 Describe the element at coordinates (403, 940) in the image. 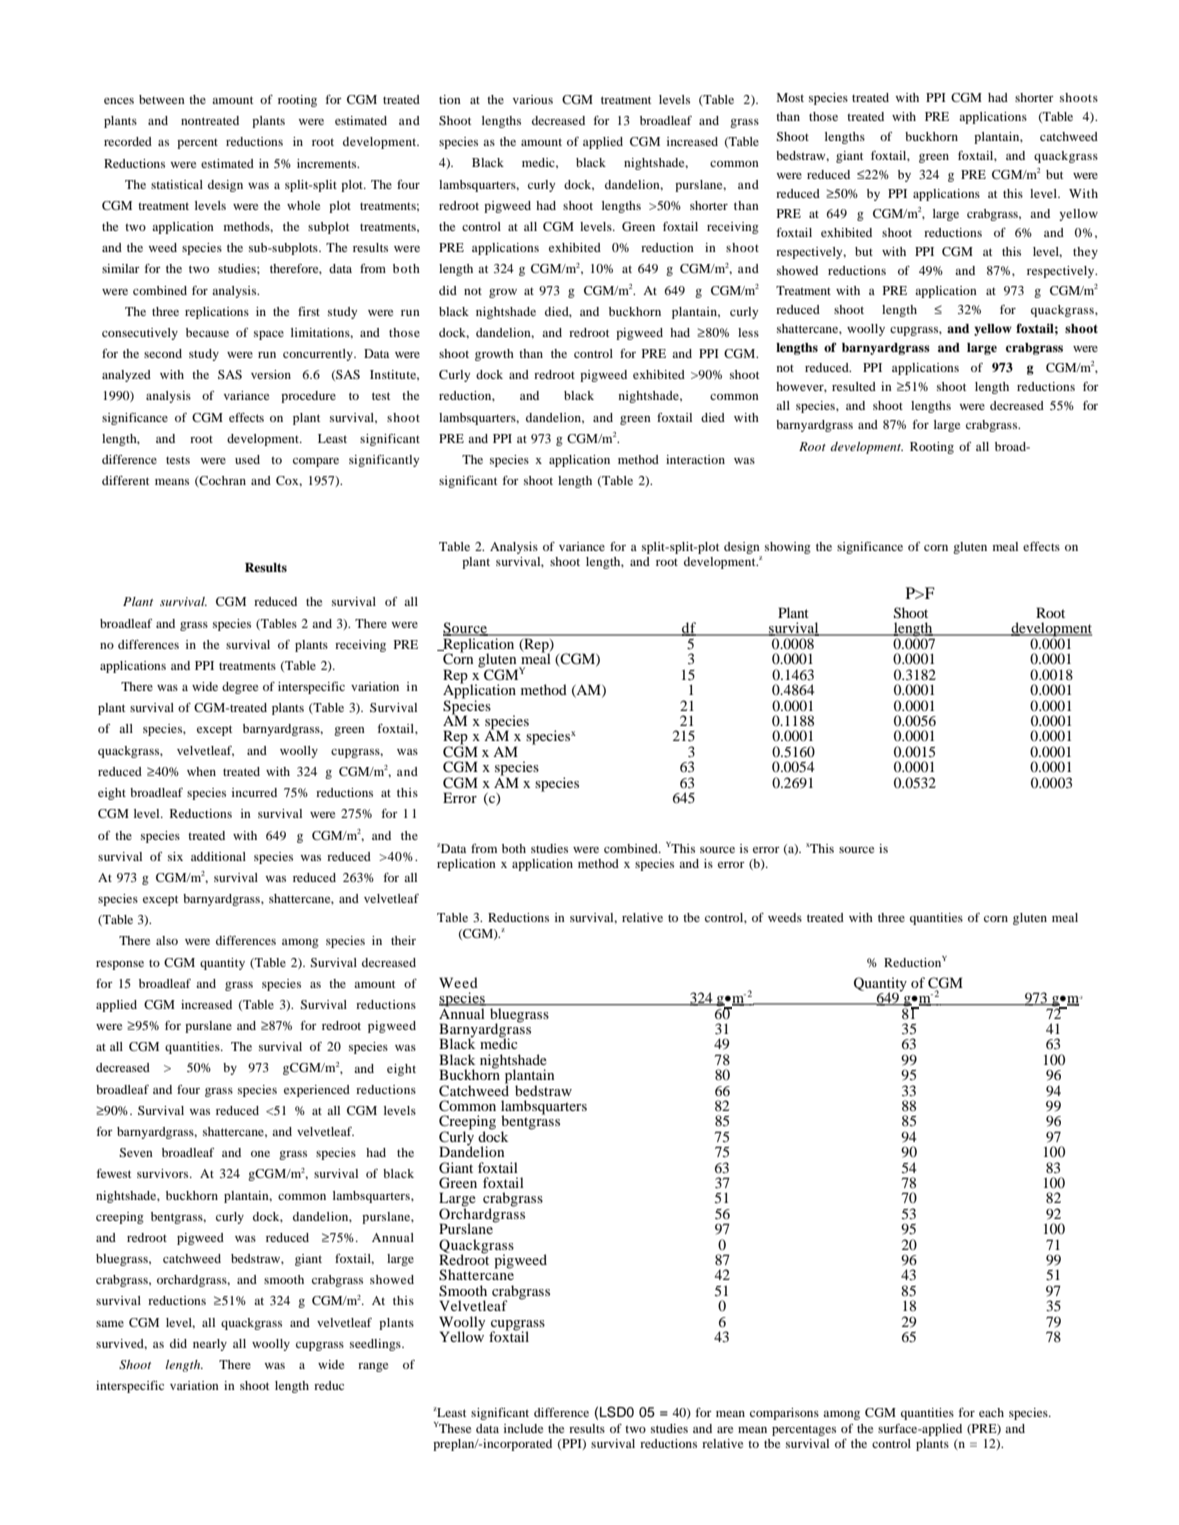

I see `their` at that location.
